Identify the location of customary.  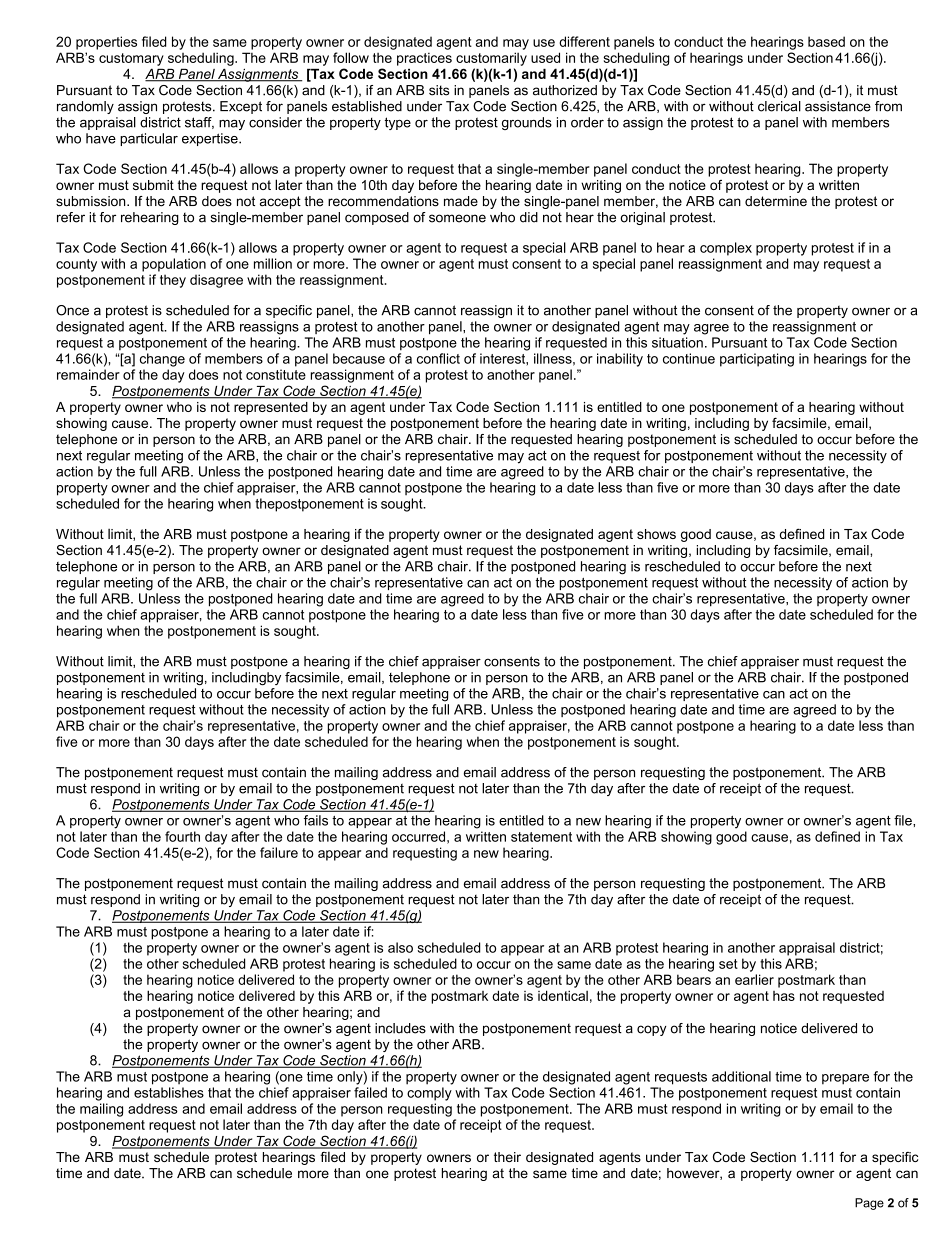
(131, 59).
